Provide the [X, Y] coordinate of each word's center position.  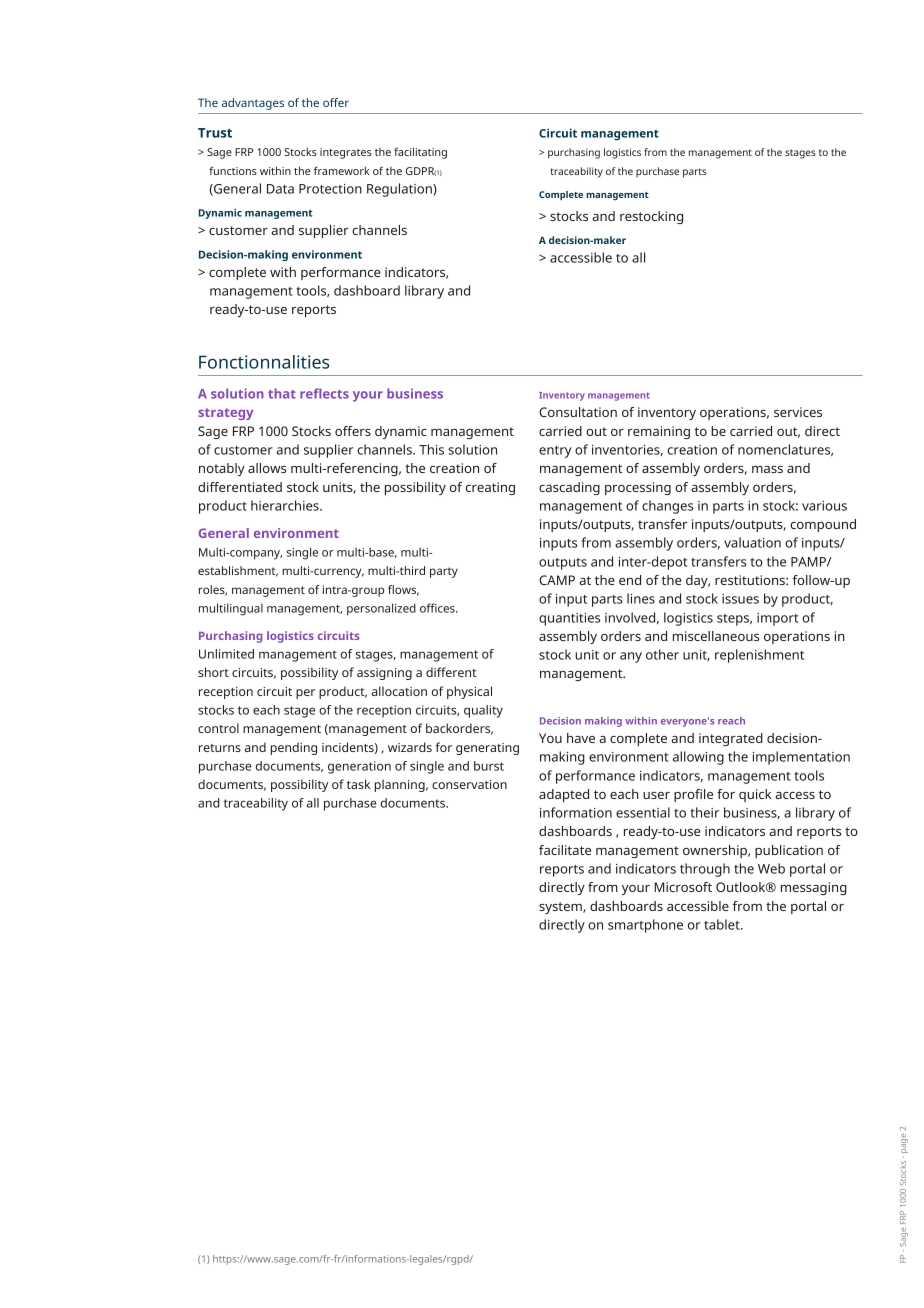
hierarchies [286, 505]
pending [294, 748]
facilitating [420, 153]
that [282, 393]
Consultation [578, 412]
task [358, 784]
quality [483, 711]
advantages [253, 104]
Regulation [400, 190]
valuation [752, 542]
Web [771, 868]
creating [490, 488]
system [561, 908]
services [798, 412]
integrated [731, 739]
